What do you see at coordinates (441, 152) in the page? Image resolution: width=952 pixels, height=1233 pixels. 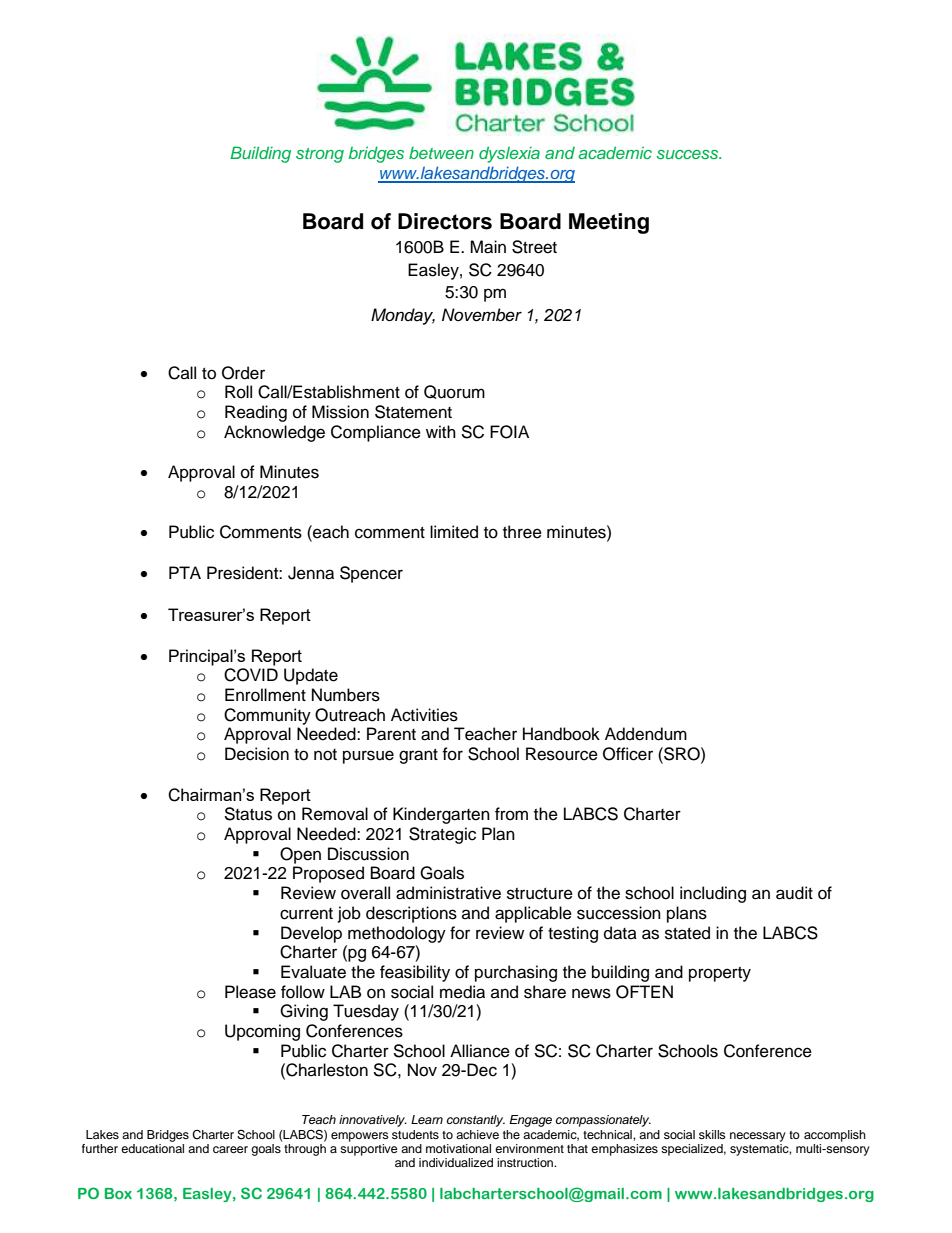 I see `between` at bounding box center [441, 152].
